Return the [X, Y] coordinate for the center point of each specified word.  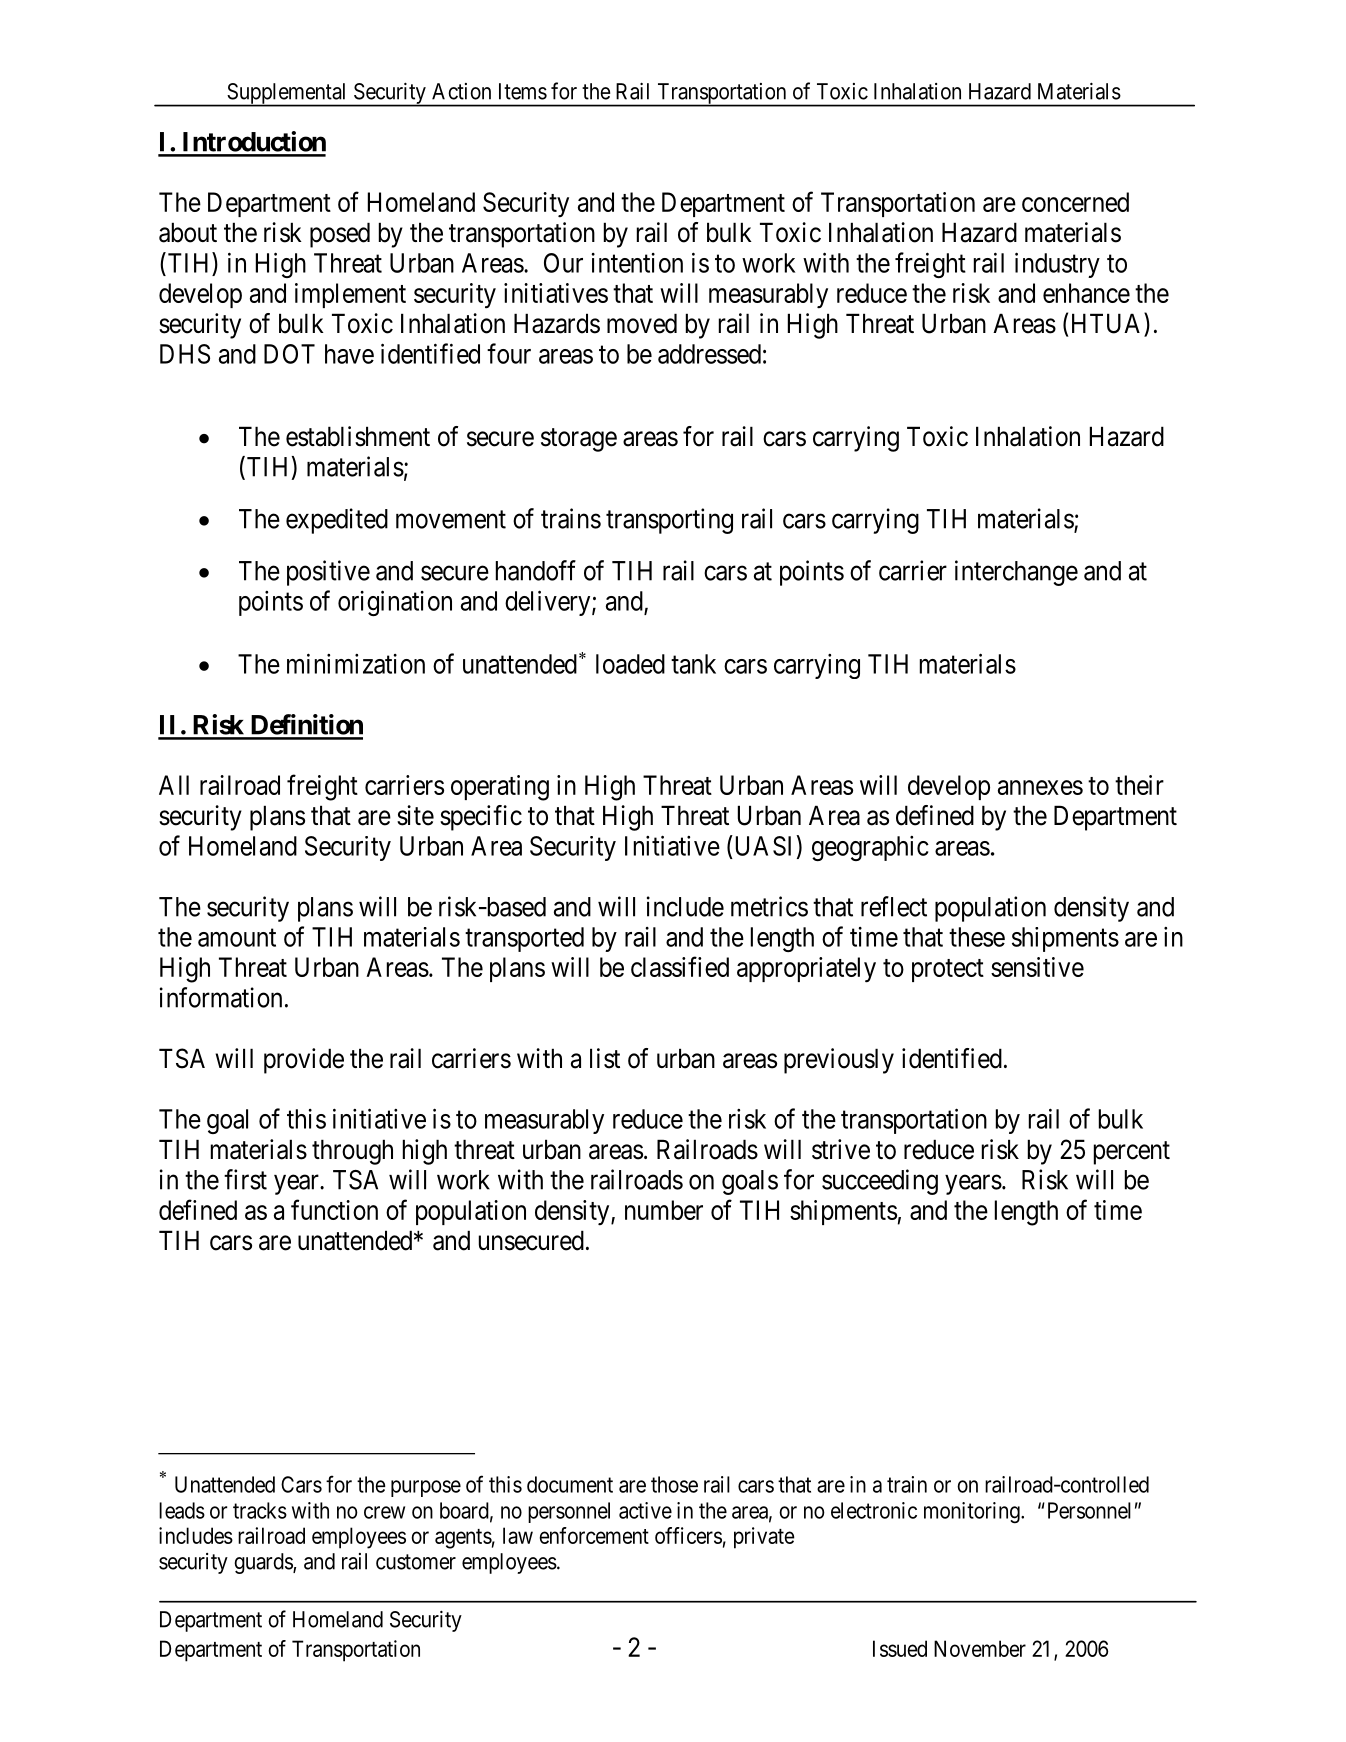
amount [237, 938]
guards [264, 1563]
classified [680, 966]
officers [688, 1535]
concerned [1075, 202]
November [980, 1648]
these [977, 937]
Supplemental [287, 95]
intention [637, 263]
